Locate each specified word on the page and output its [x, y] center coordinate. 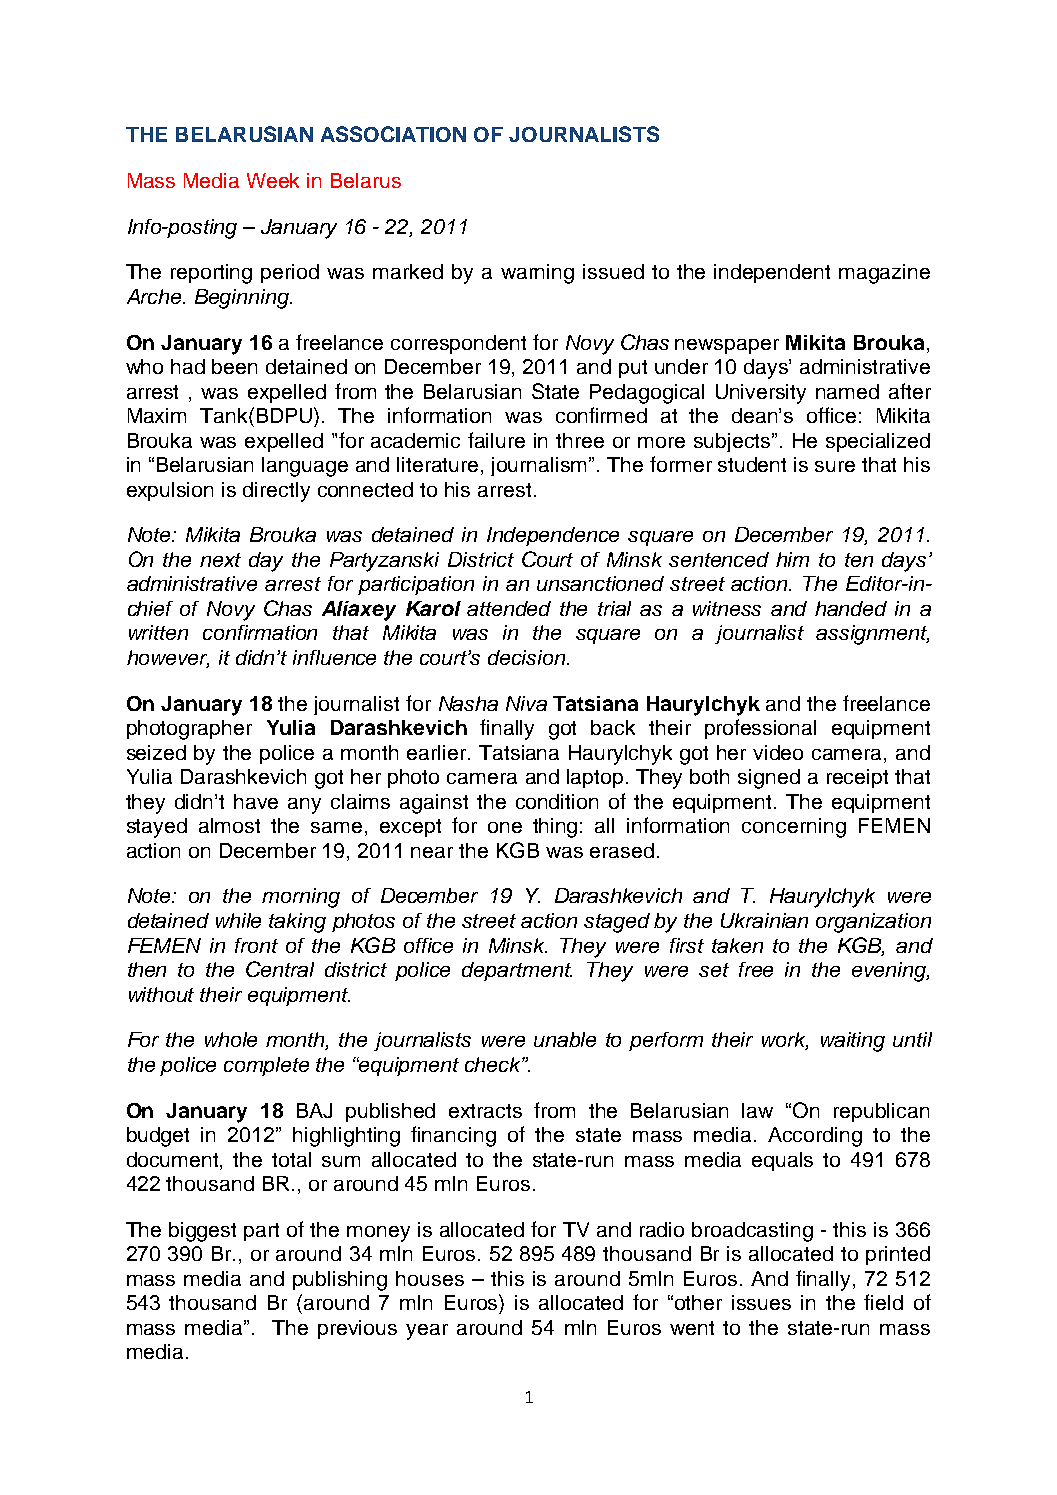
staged [617, 923]
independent [772, 273]
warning [537, 274]
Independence [553, 536]
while [238, 920]
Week [273, 180]
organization [873, 923]
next [220, 560]
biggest [202, 1232]
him [792, 559]
